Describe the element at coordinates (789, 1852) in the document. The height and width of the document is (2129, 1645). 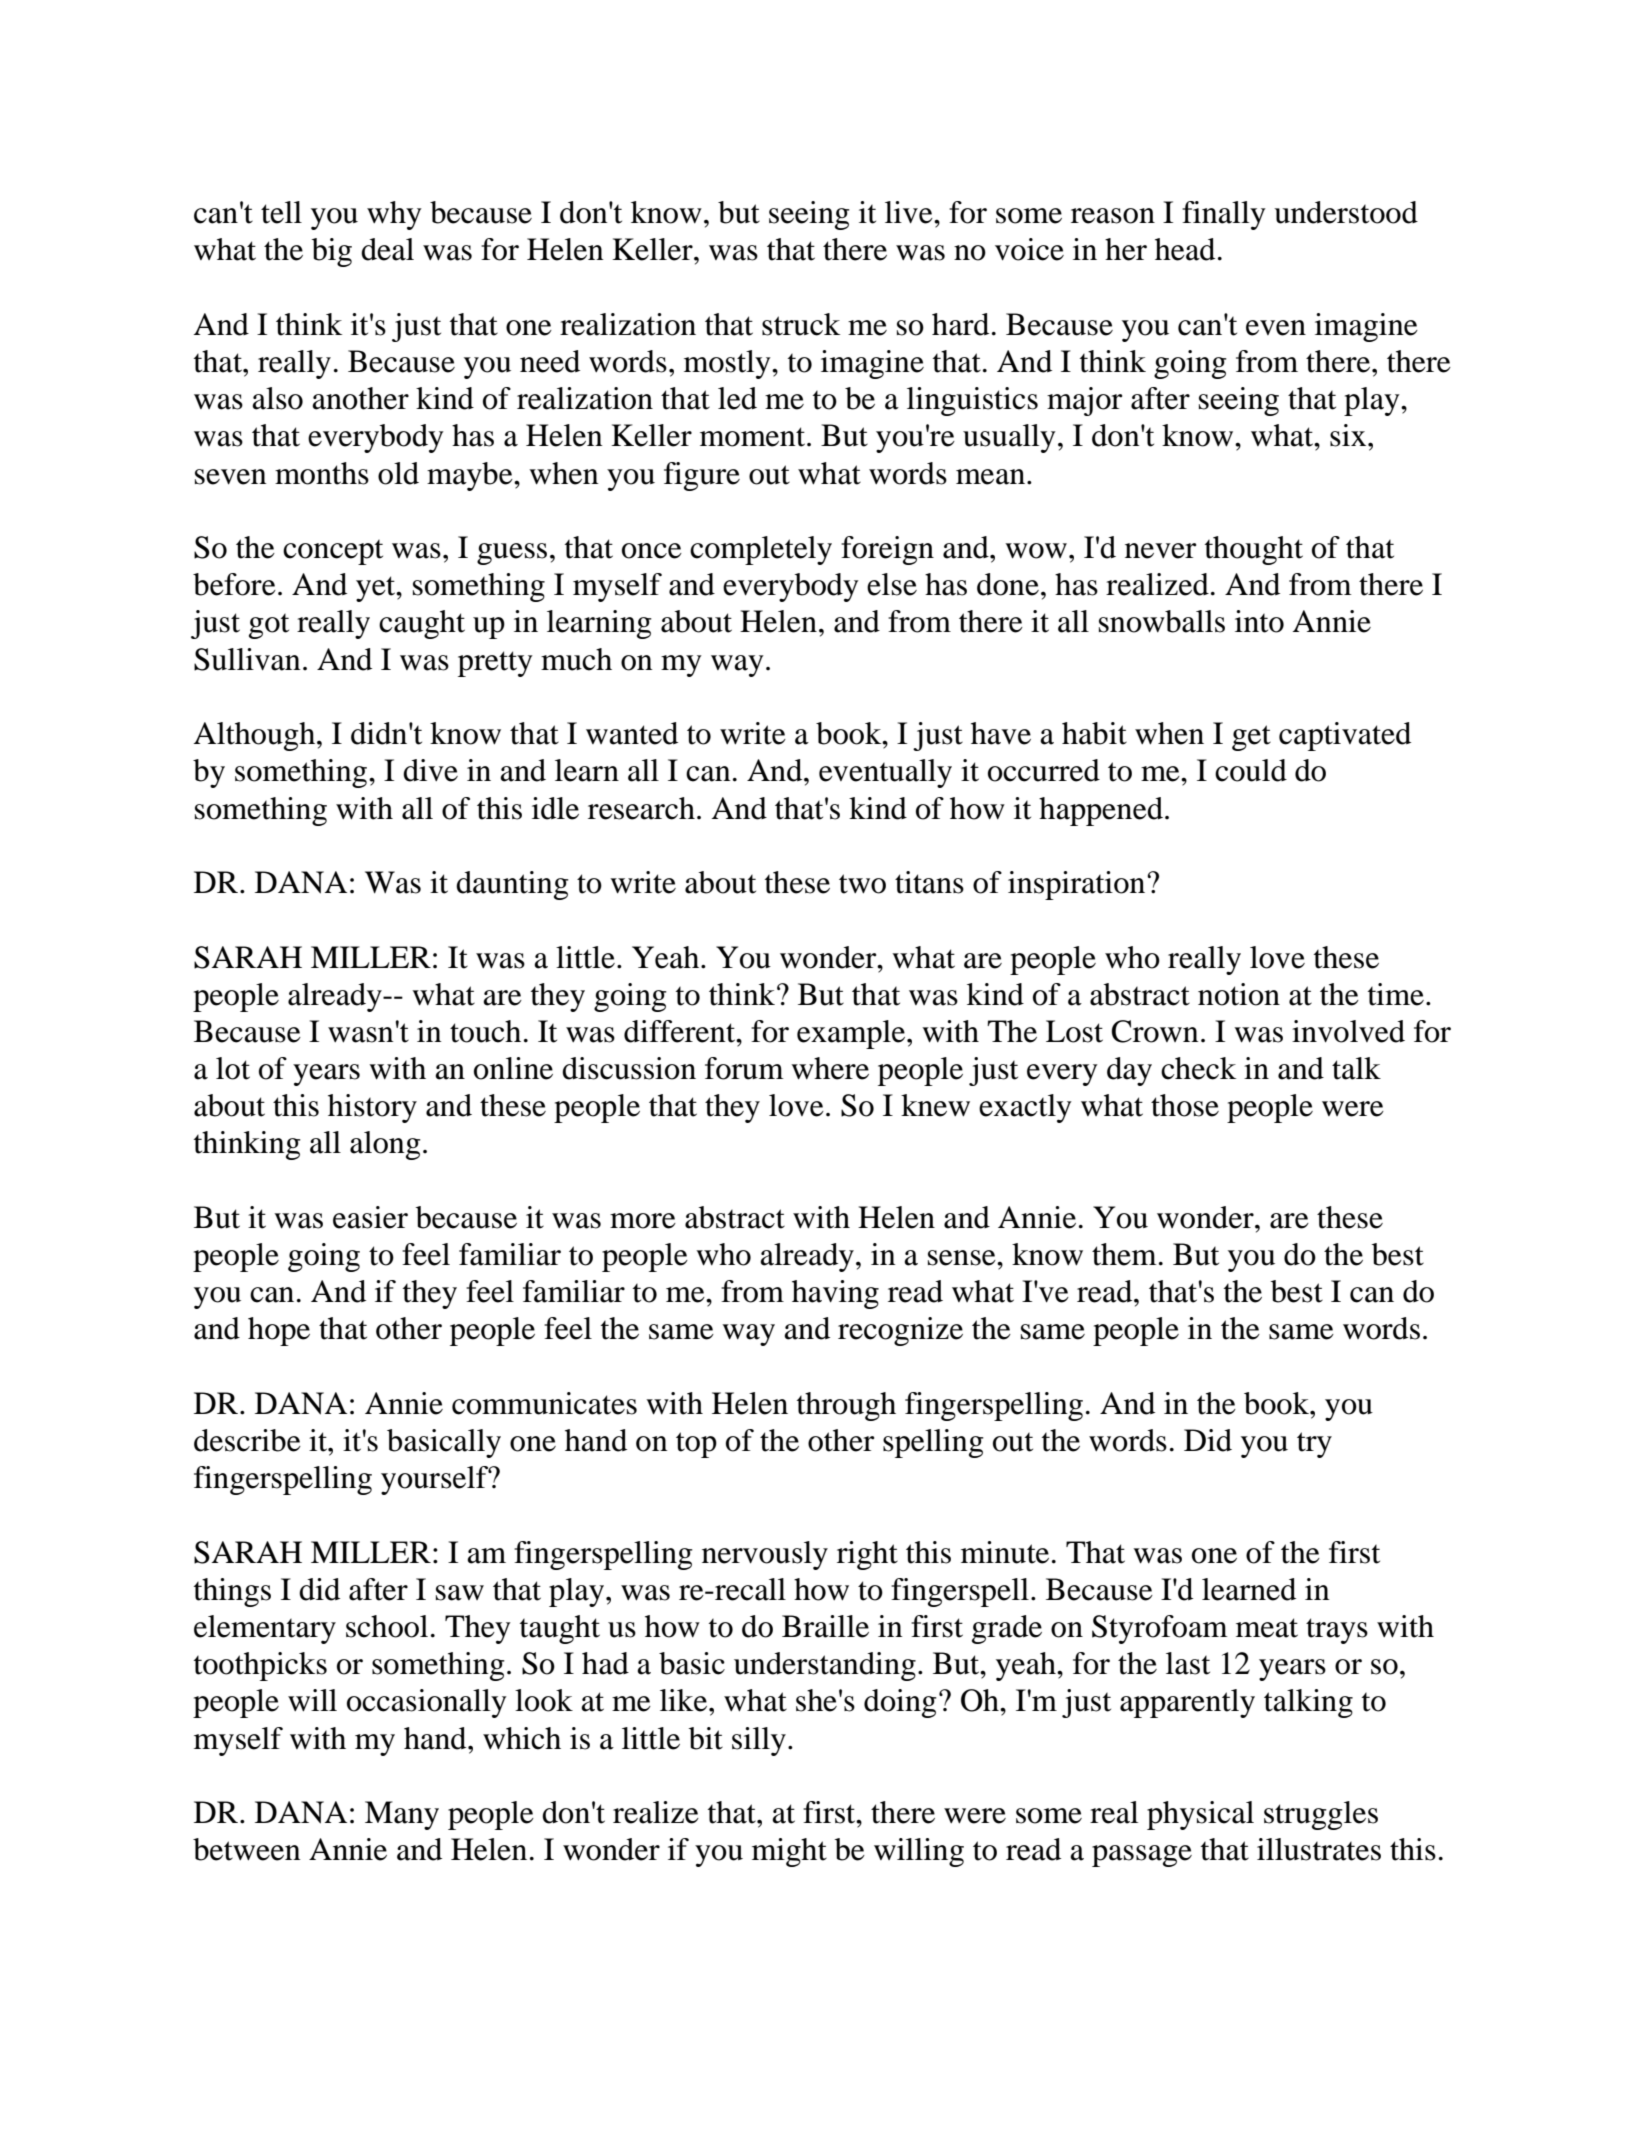
I see `might` at that location.
